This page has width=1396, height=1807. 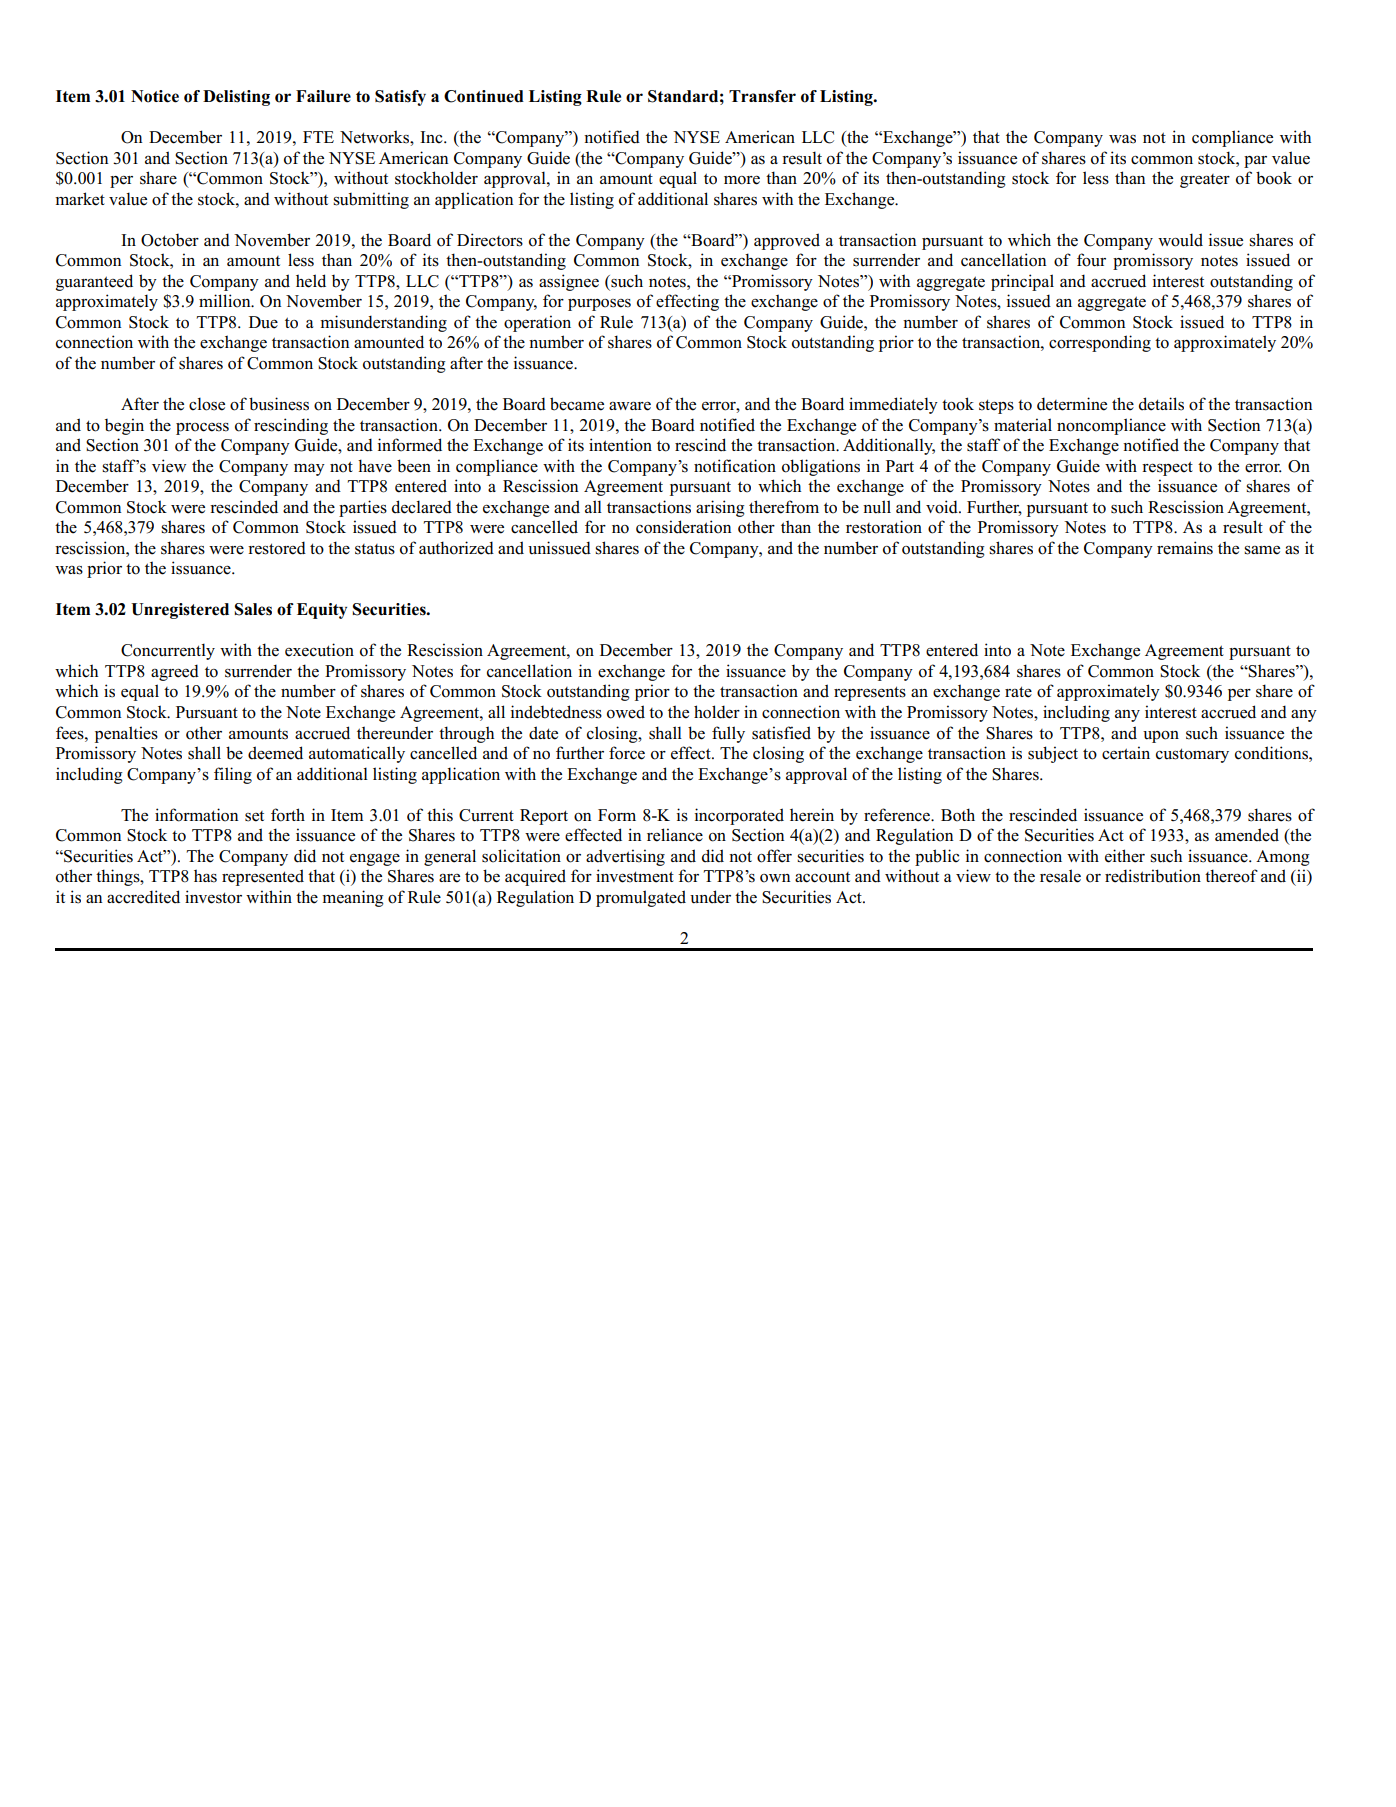 What do you see at coordinates (762, 96) in the page?
I see `Transfer` at bounding box center [762, 96].
